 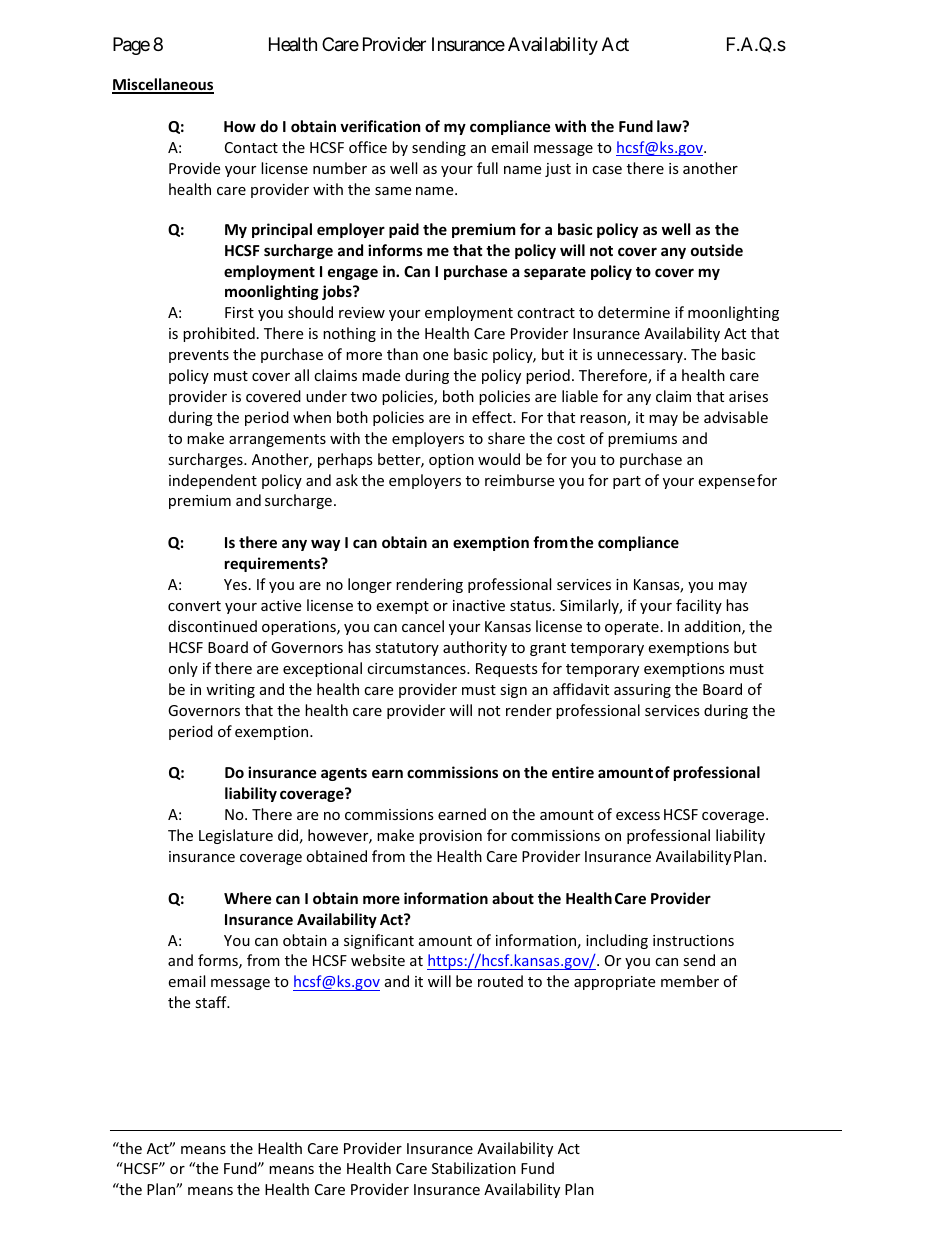 I want to click on Legislature, so click(x=236, y=836).
